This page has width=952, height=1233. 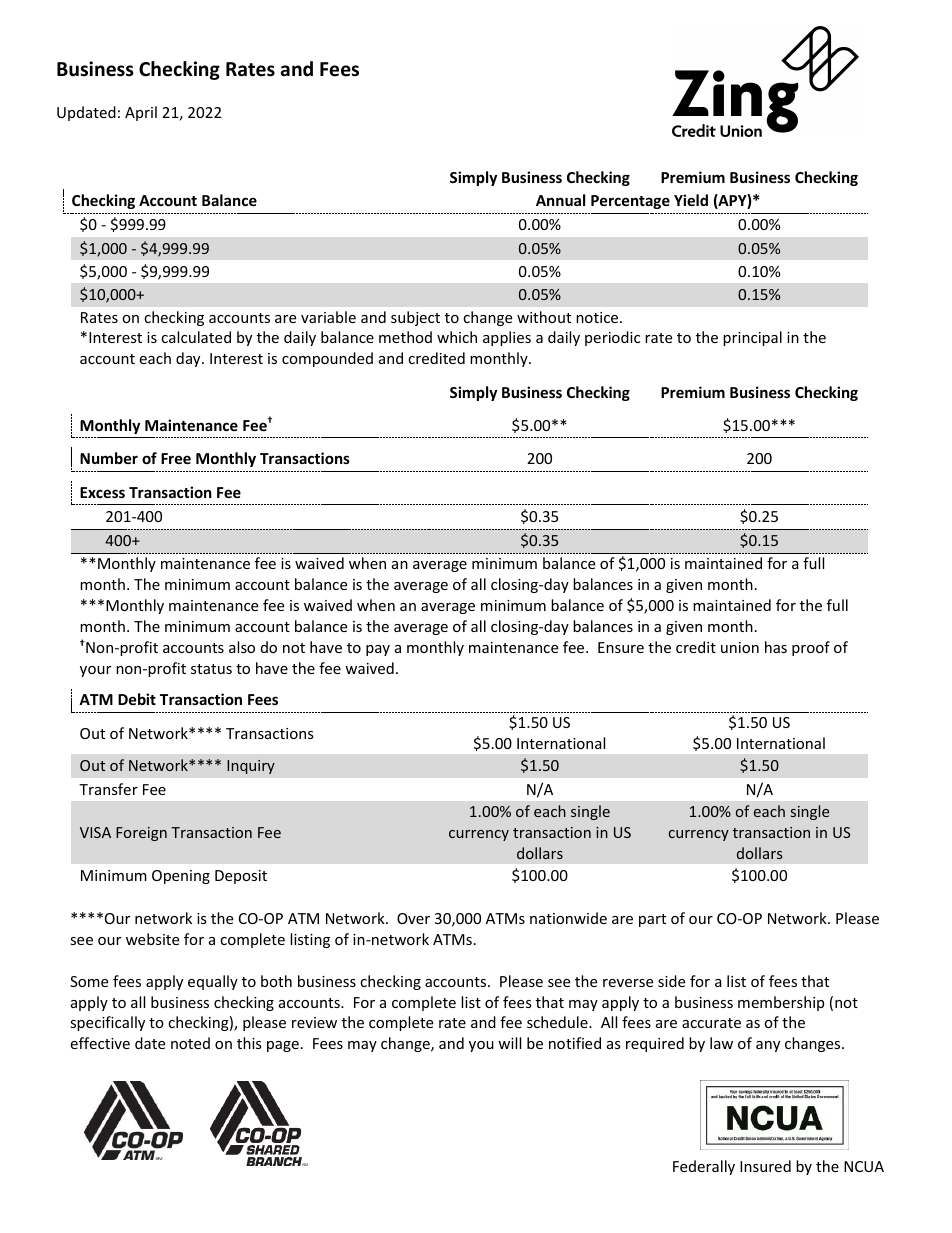 What do you see at coordinates (740, 647) in the page?
I see `union` at bounding box center [740, 647].
